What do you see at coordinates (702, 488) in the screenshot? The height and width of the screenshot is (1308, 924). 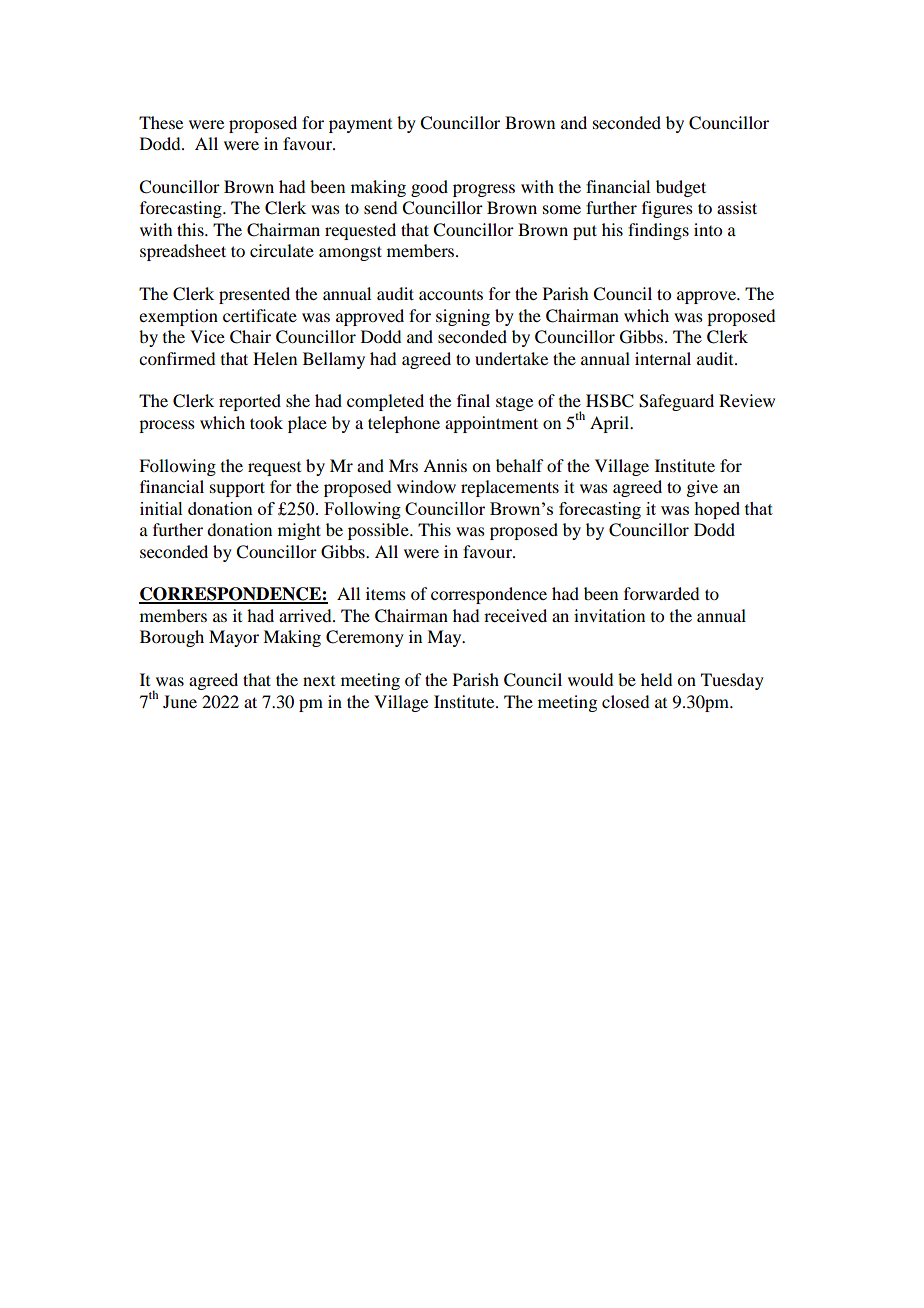 I see `give` at bounding box center [702, 488].
